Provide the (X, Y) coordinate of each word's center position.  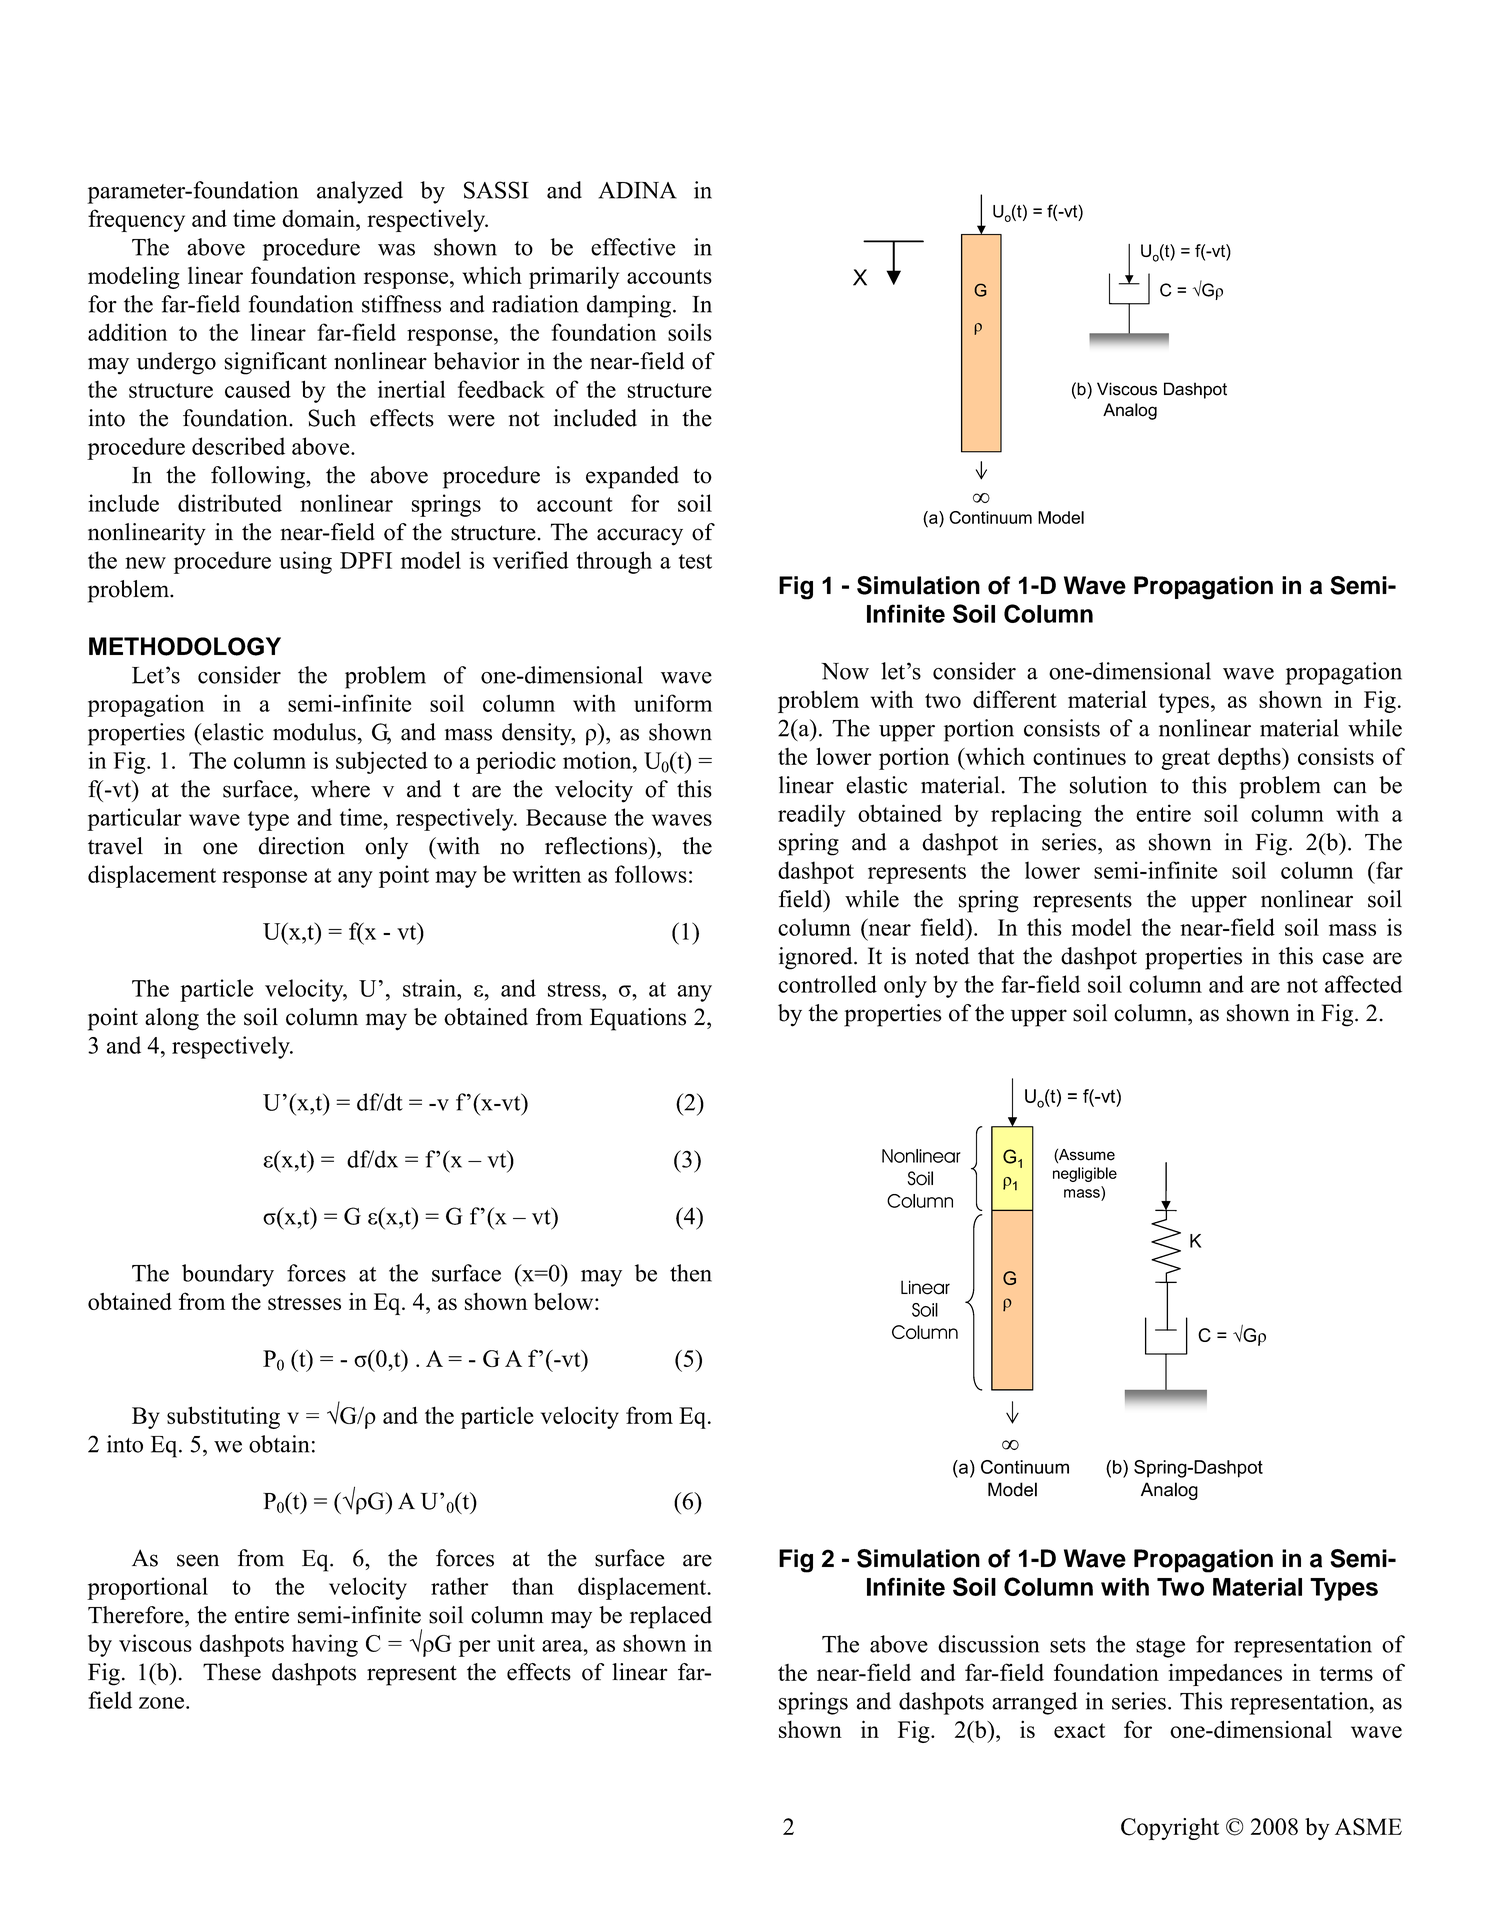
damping (629, 306)
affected (1363, 984)
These (232, 1672)
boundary (228, 1275)
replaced (671, 1617)
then (691, 1273)
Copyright (1170, 1829)
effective (633, 247)
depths (1250, 758)
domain (319, 218)
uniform (673, 703)
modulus (314, 732)
